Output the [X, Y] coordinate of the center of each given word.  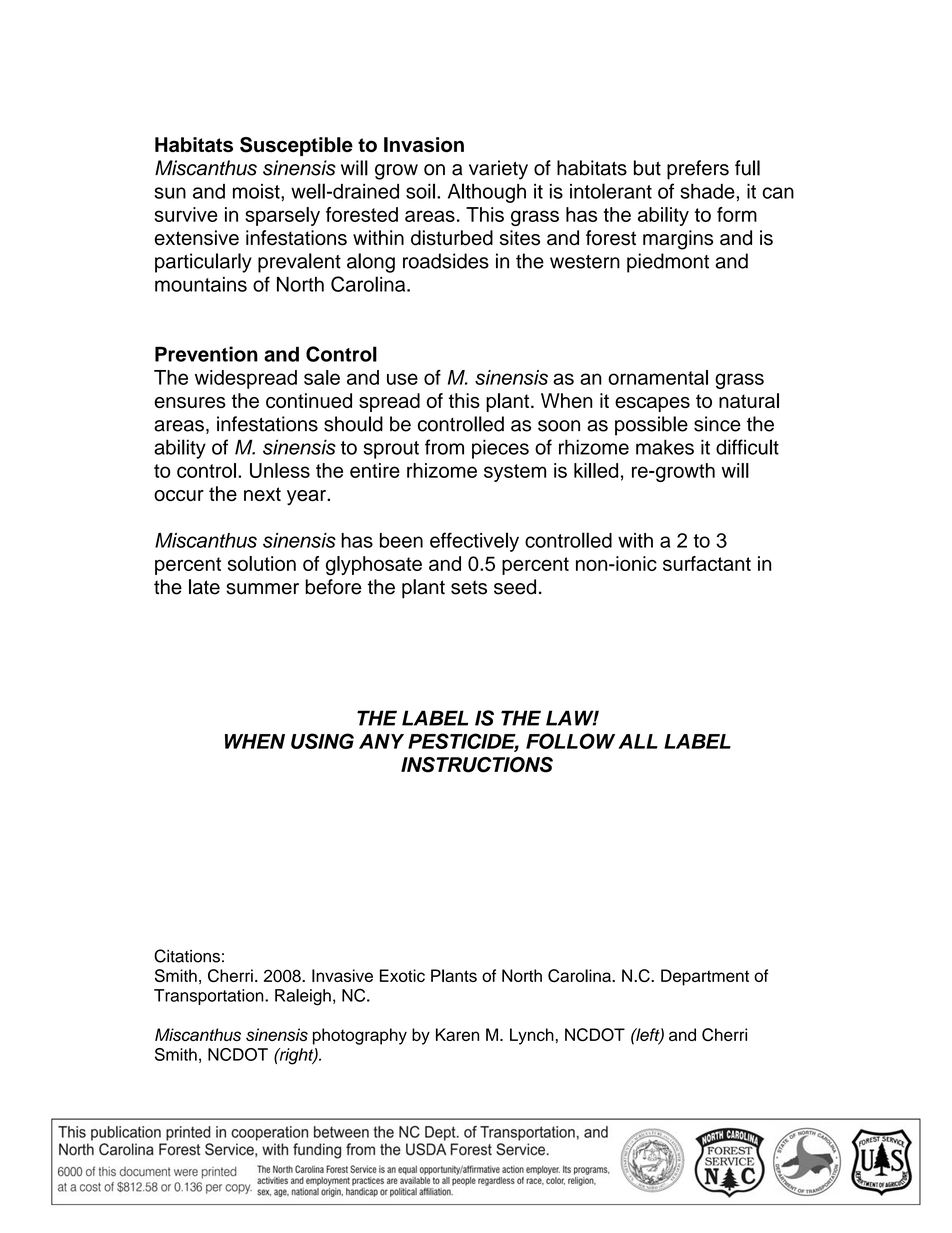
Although [487, 193]
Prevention [206, 354]
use [402, 379]
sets [469, 587]
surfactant [707, 563]
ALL [638, 741]
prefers [698, 170]
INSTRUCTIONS [477, 765]
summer [262, 589]
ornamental [658, 377]
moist [257, 191]
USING [322, 741]
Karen [457, 1034]
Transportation [210, 997]
